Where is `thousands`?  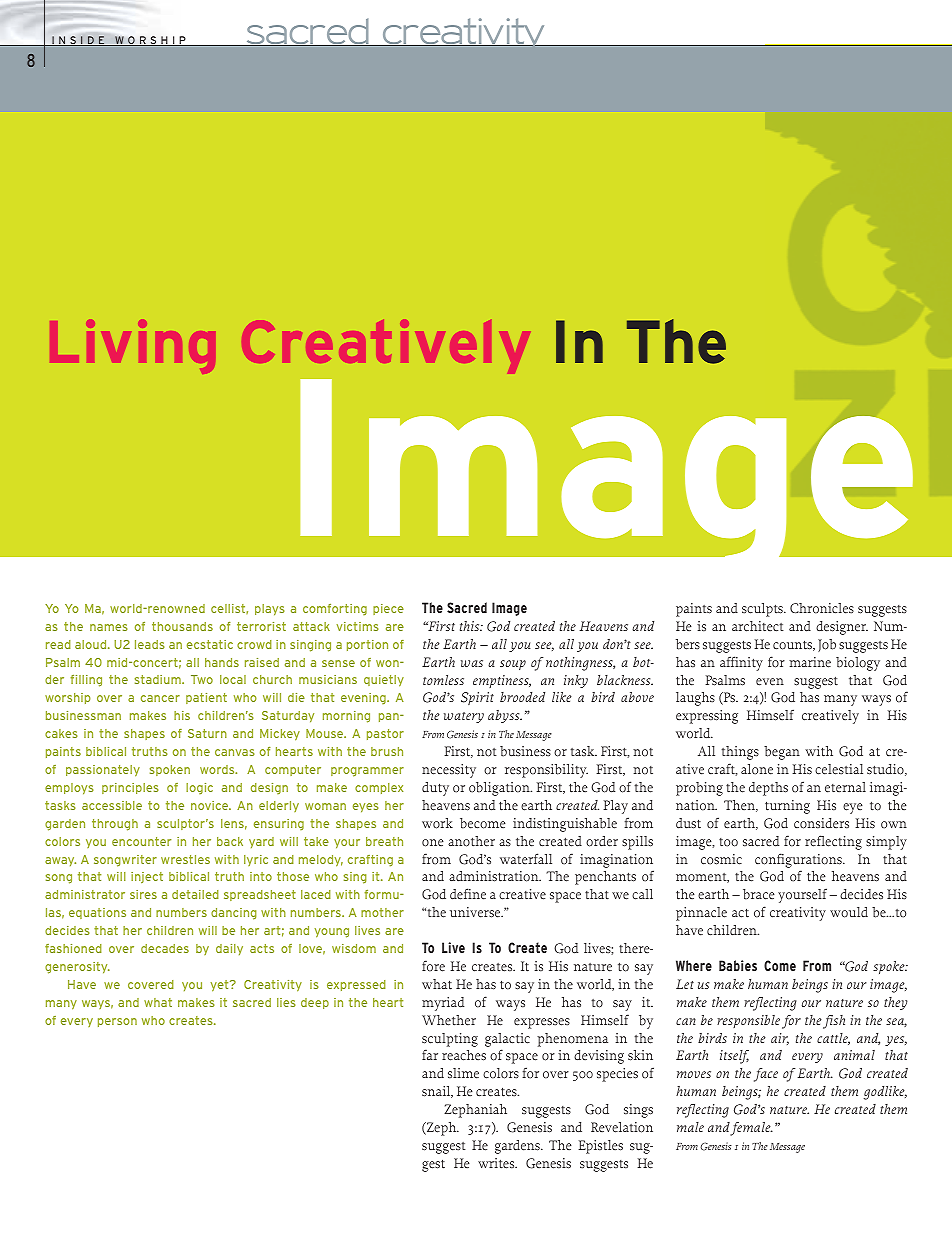
thousands is located at coordinates (182, 626).
